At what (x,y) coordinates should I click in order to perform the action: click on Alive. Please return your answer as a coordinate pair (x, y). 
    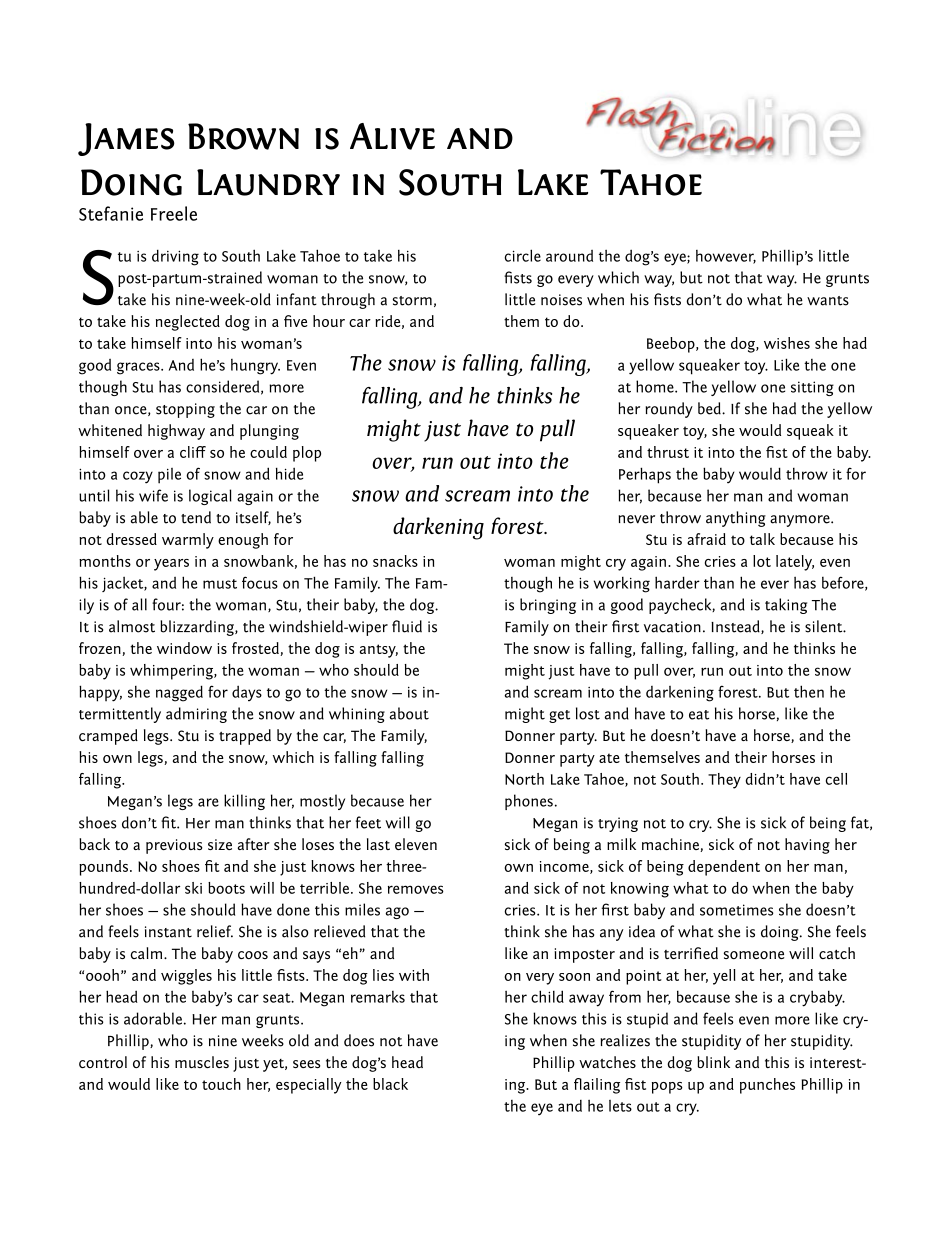
    Looking at the image, I should click on (392, 136).
